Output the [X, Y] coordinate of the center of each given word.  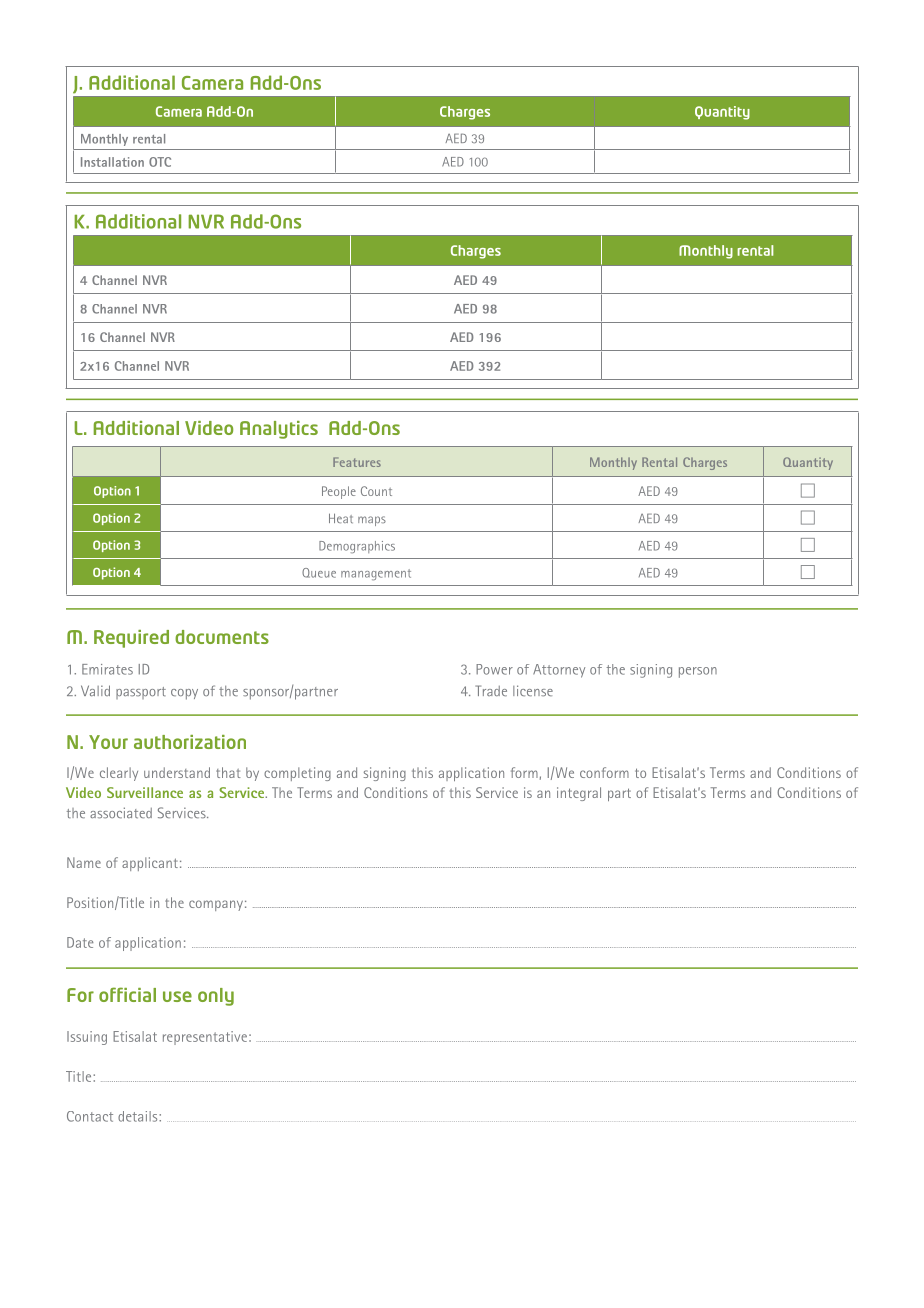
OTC [160, 162]
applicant [150, 864]
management [376, 574]
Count [376, 491]
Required [131, 639]
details [139, 1116]
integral [579, 794]
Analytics [279, 430]
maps [372, 521]
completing [297, 774]
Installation [112, 162]
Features [357, 462]
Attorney [559, 671]
